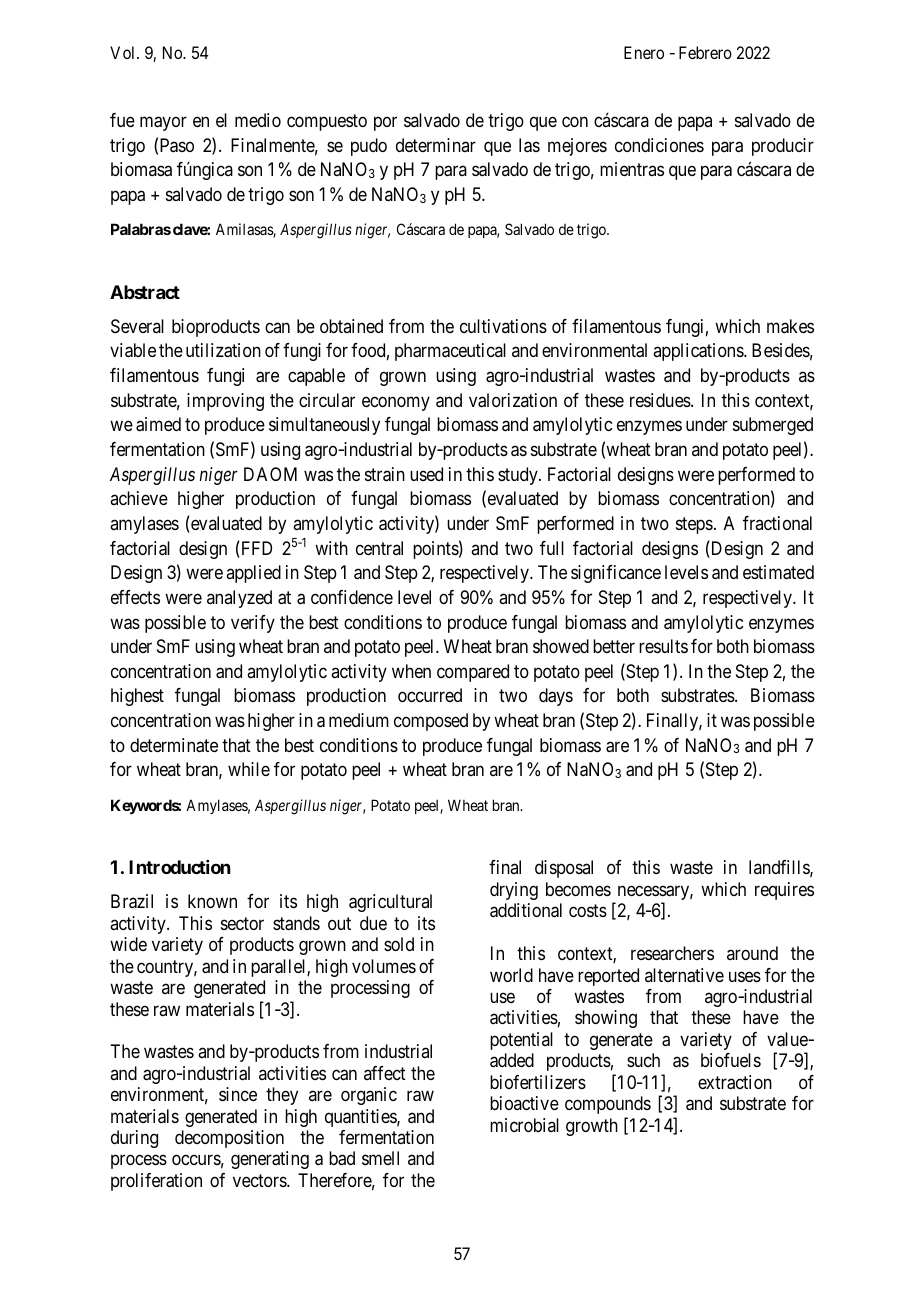 Image resolution: width=924 pixels, height=1308 pixels. I want to click on used, so click(426, 474).
